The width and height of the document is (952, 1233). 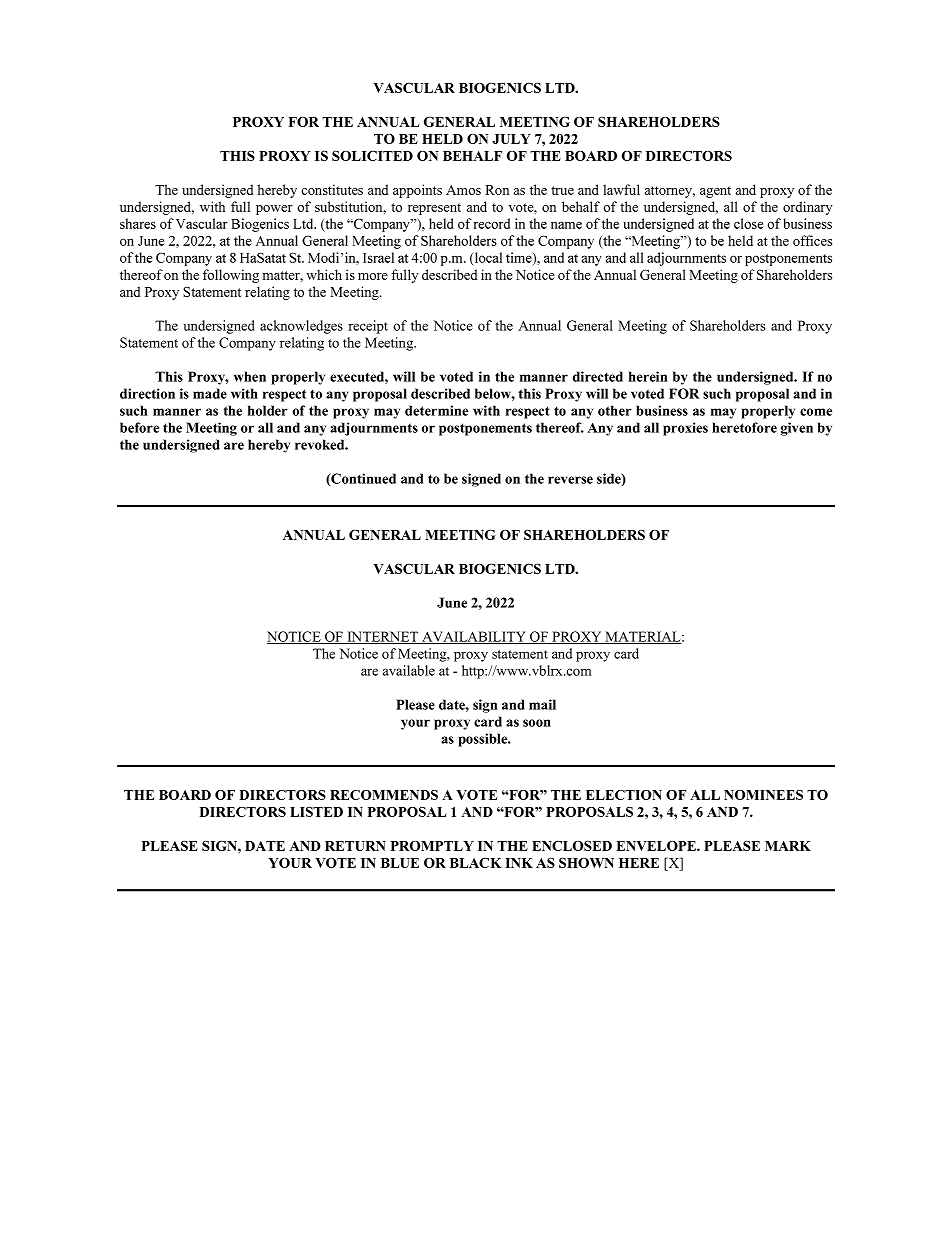 What do you see at coordinates (537, 723) in the document?
I see `soon` at bounding box center [537, 723].
